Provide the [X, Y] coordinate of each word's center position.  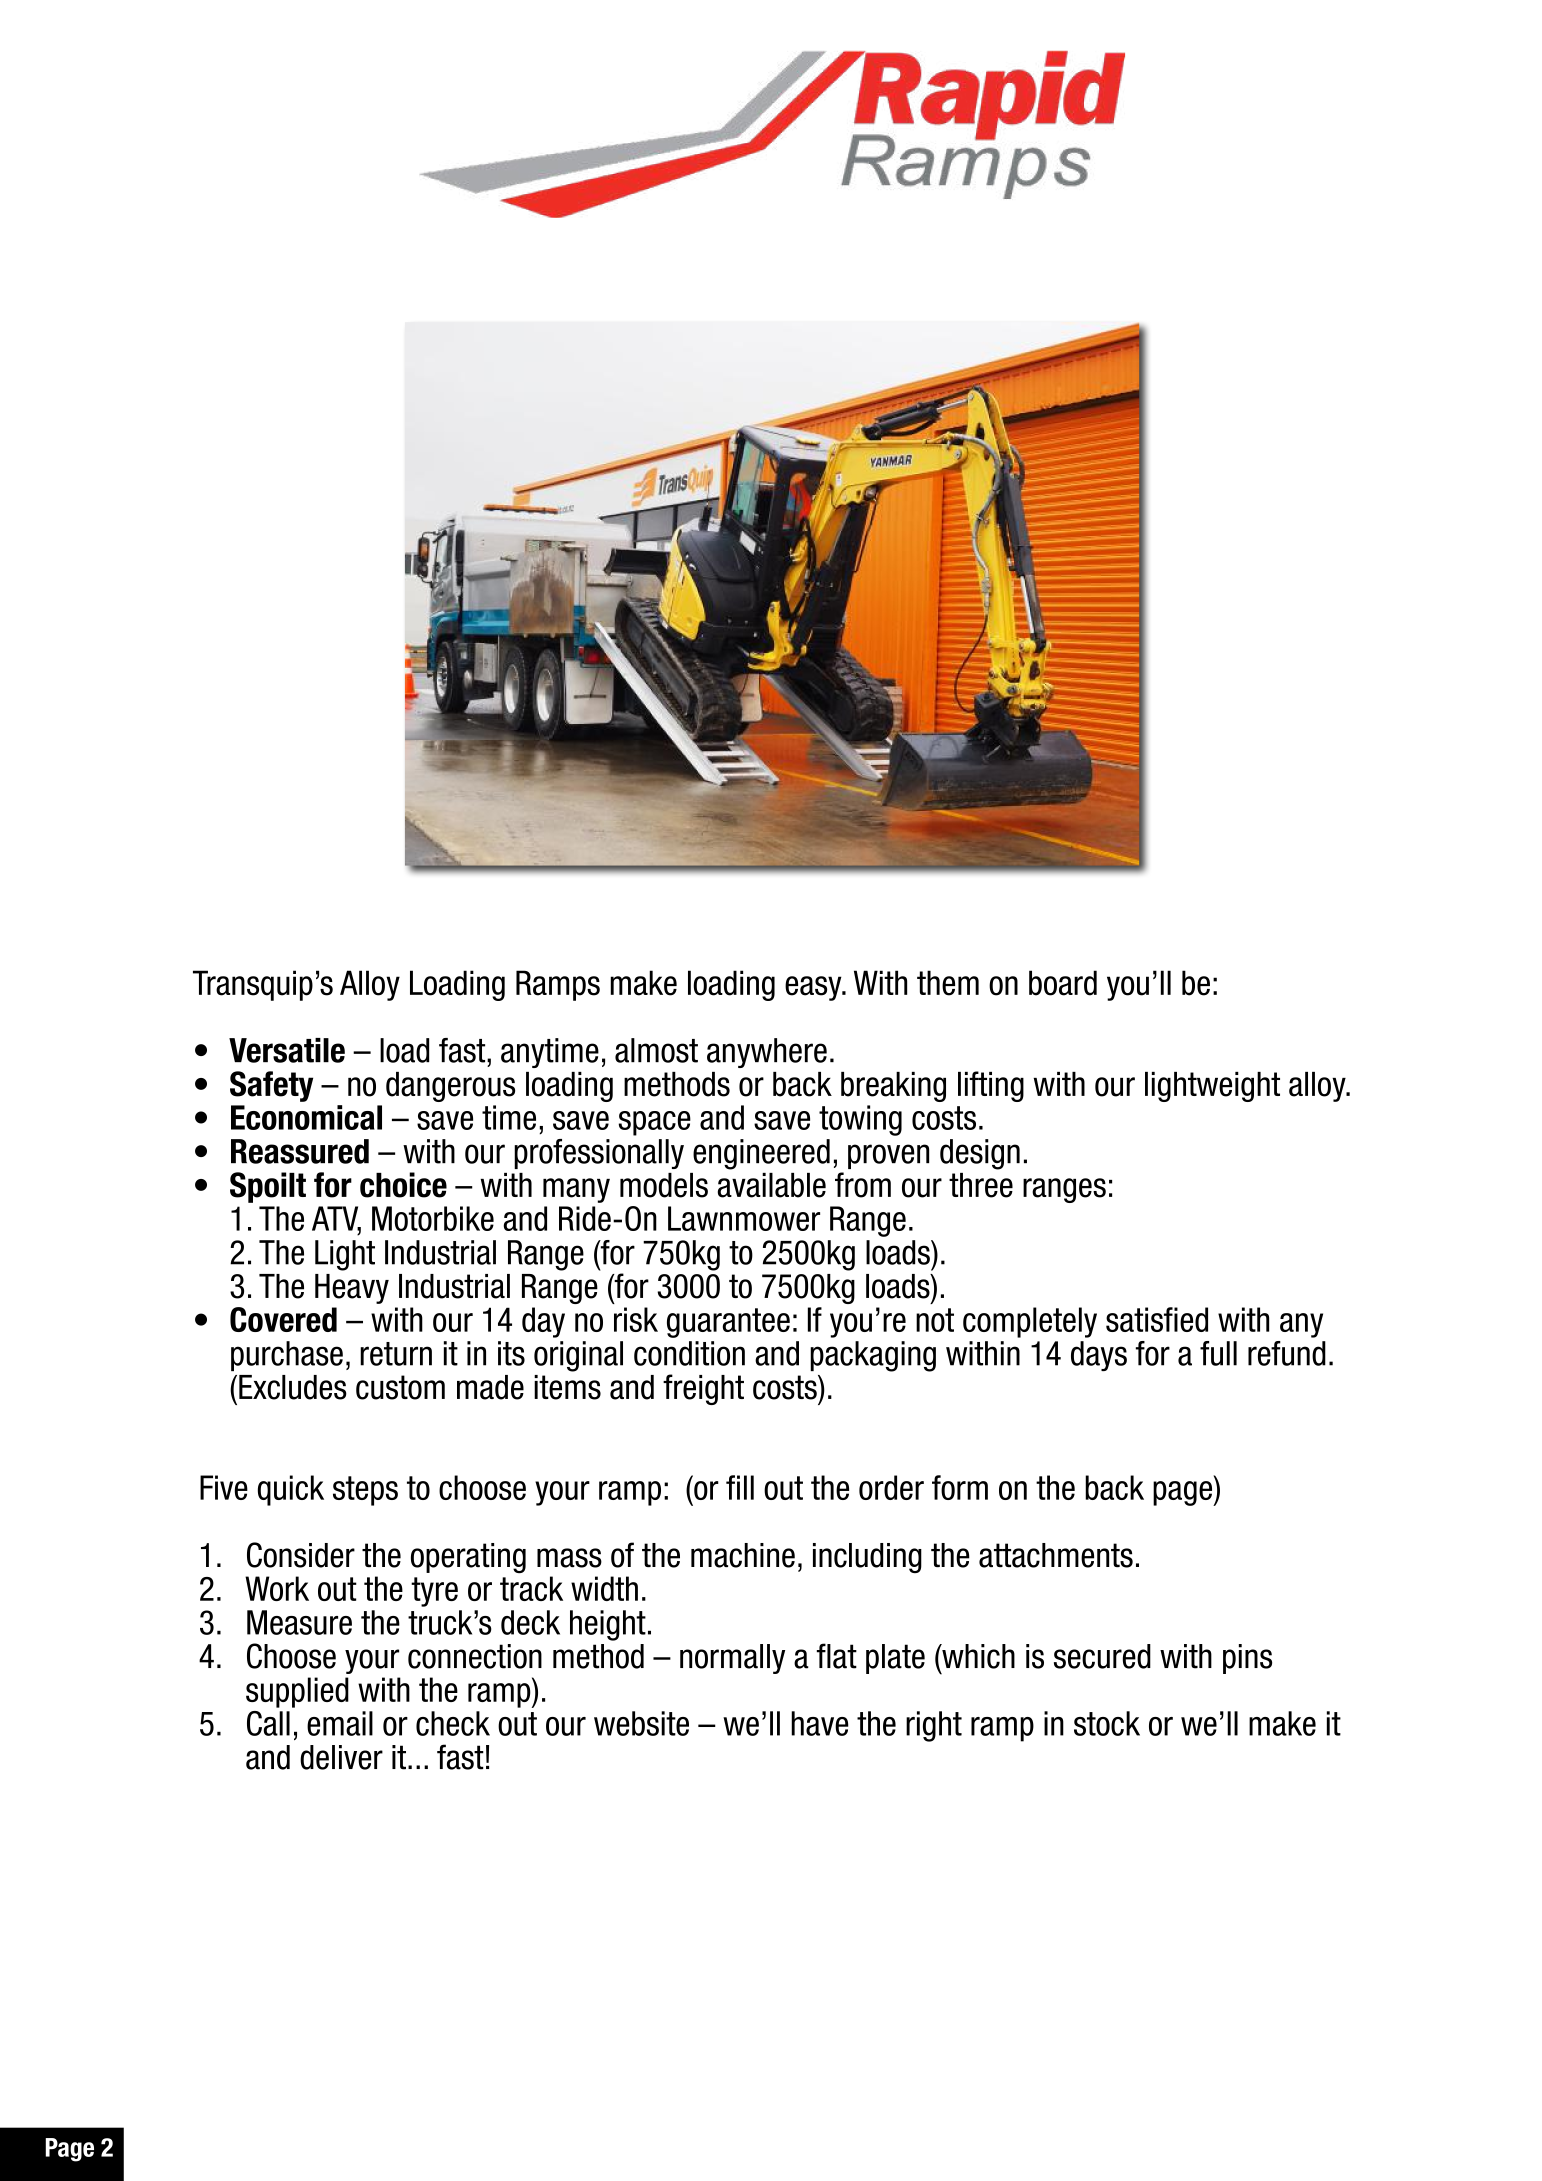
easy [814, 988]
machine [743, 1555]
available [772, 1185]
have [820, 1723]
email [340, 1723]
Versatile [287, 1050]
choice [403, 1185]
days [1099, 1356]
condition [689, 1353]
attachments [1056, 1555]
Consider [301, 1555]
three [981, 1185]
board [1063, 983]
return [396, 1354]
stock [1107, 1723]
